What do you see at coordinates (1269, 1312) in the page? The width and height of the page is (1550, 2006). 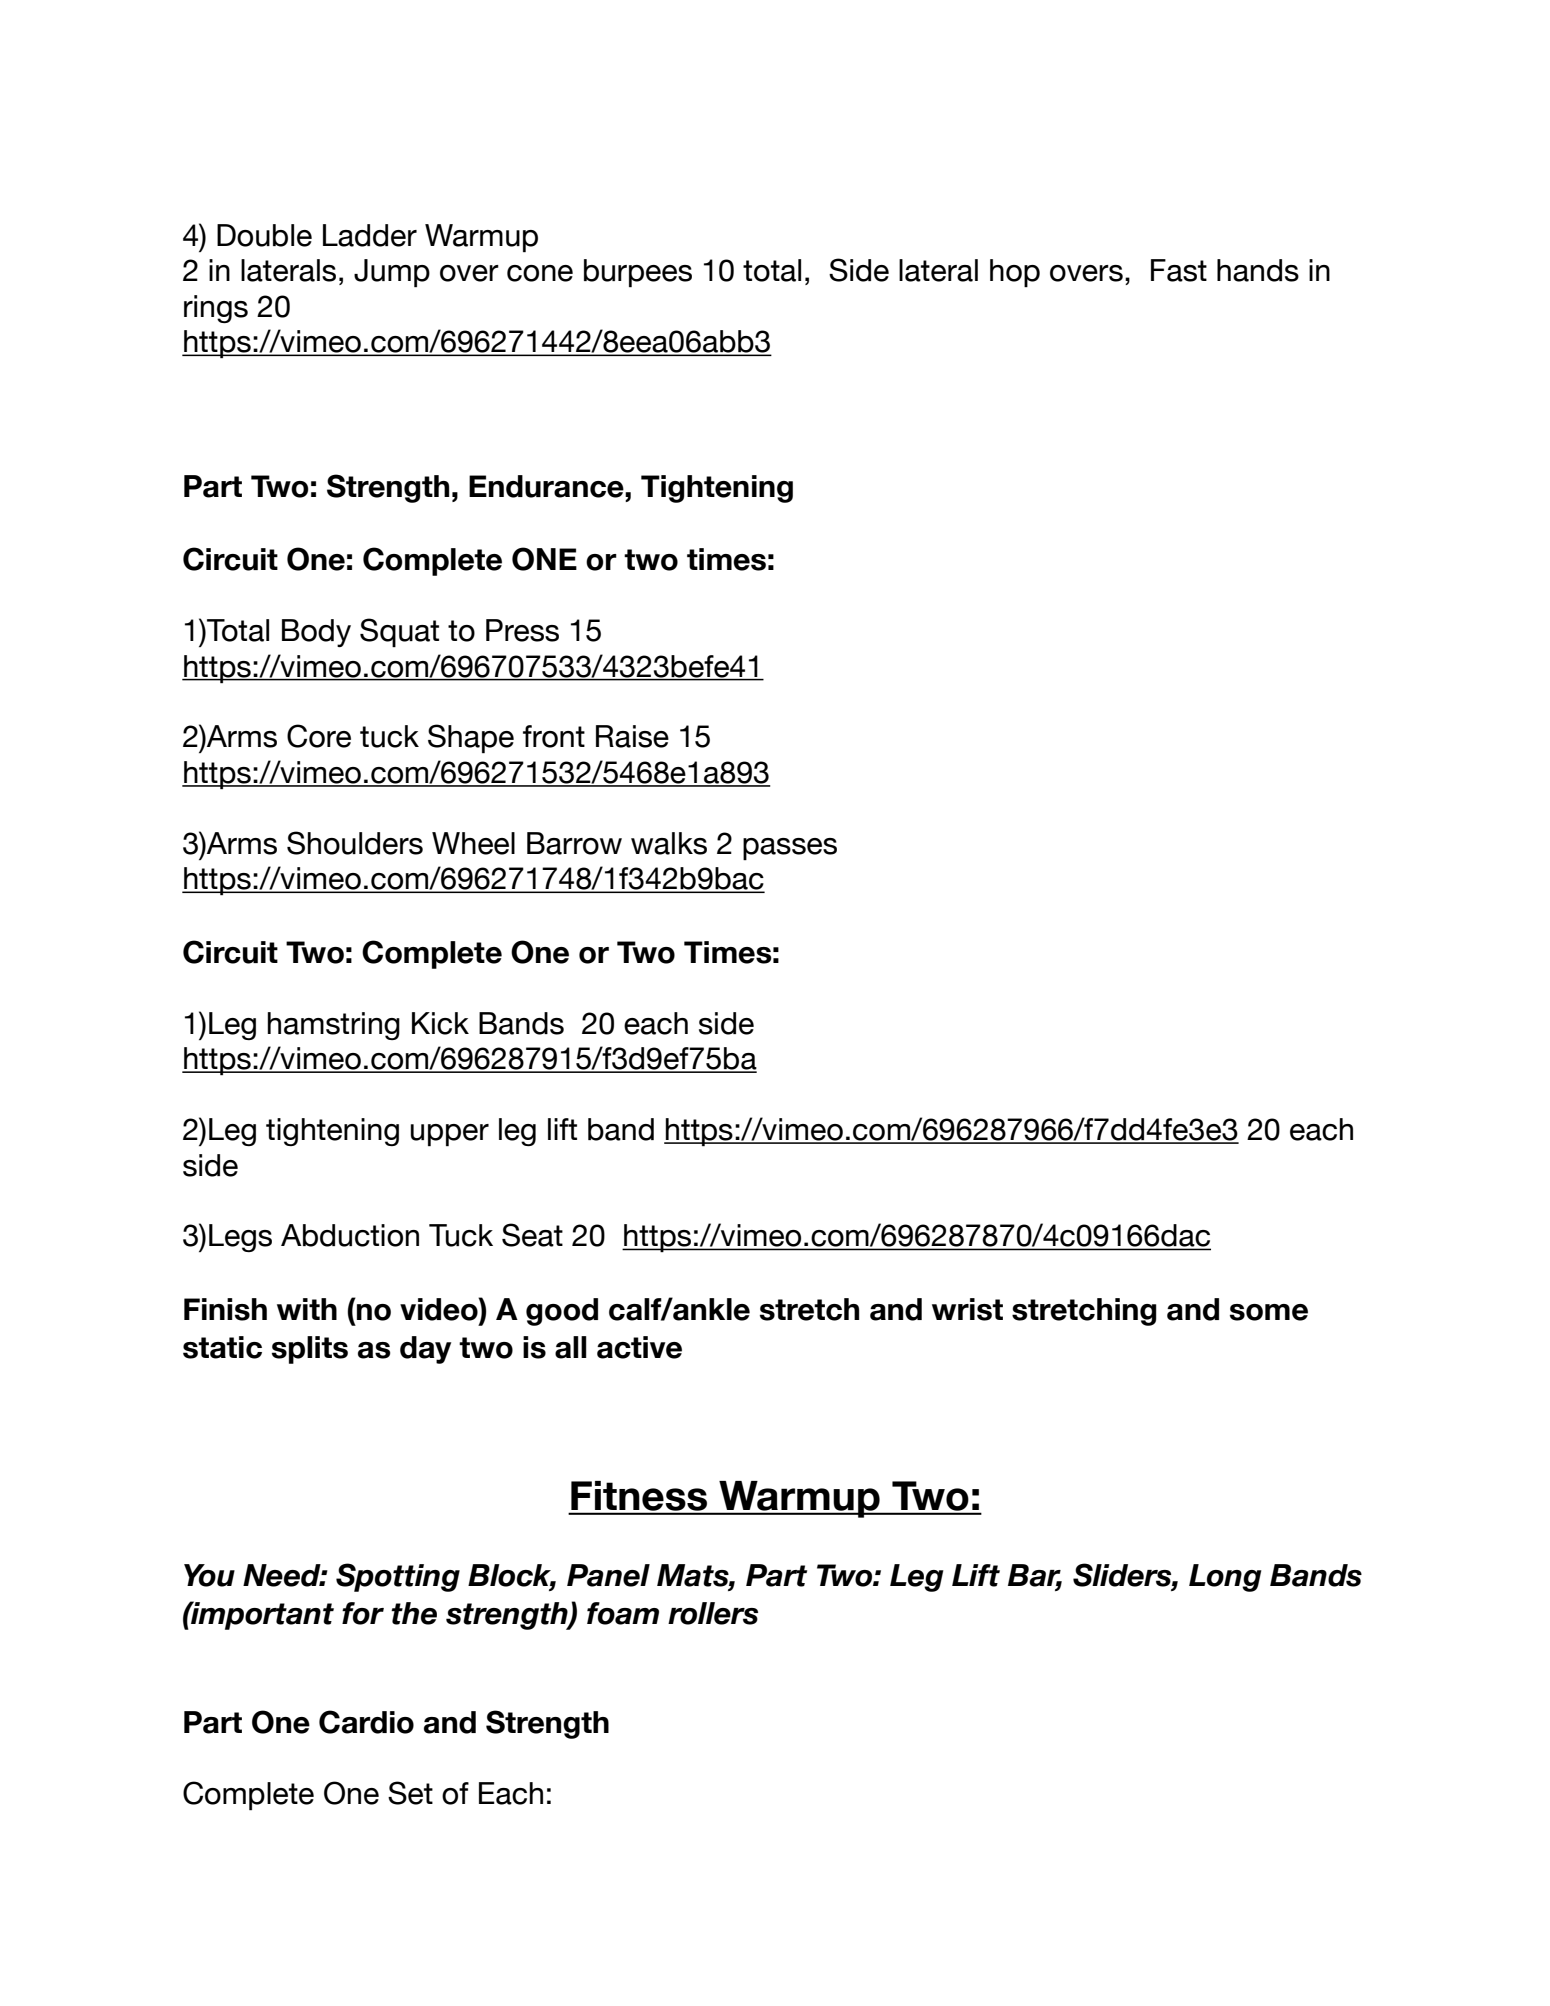 I see `some` at bounding box center [1269, 1312].
